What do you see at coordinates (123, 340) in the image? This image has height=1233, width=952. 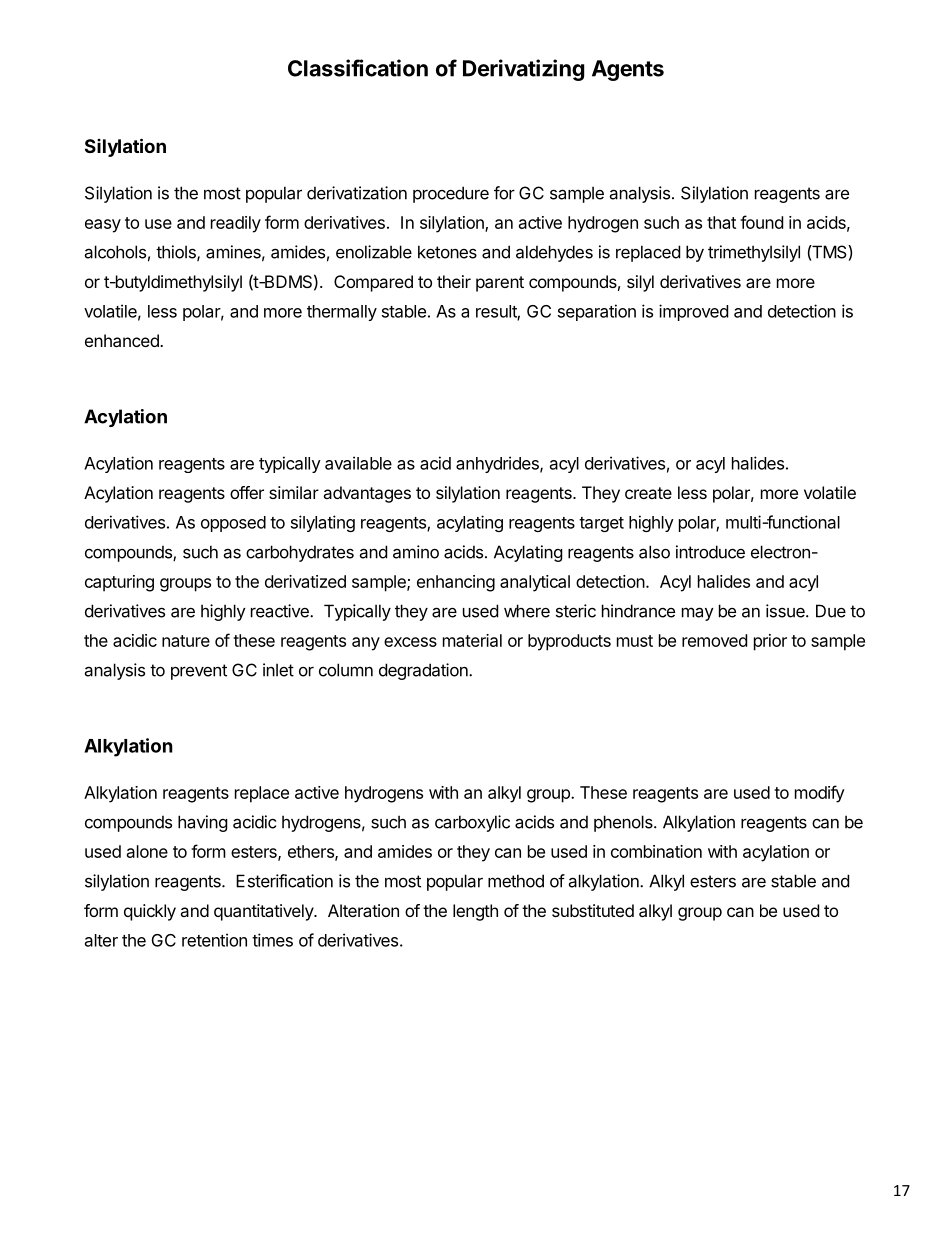 I see `enhanced` at bounding box center [123, 340].
